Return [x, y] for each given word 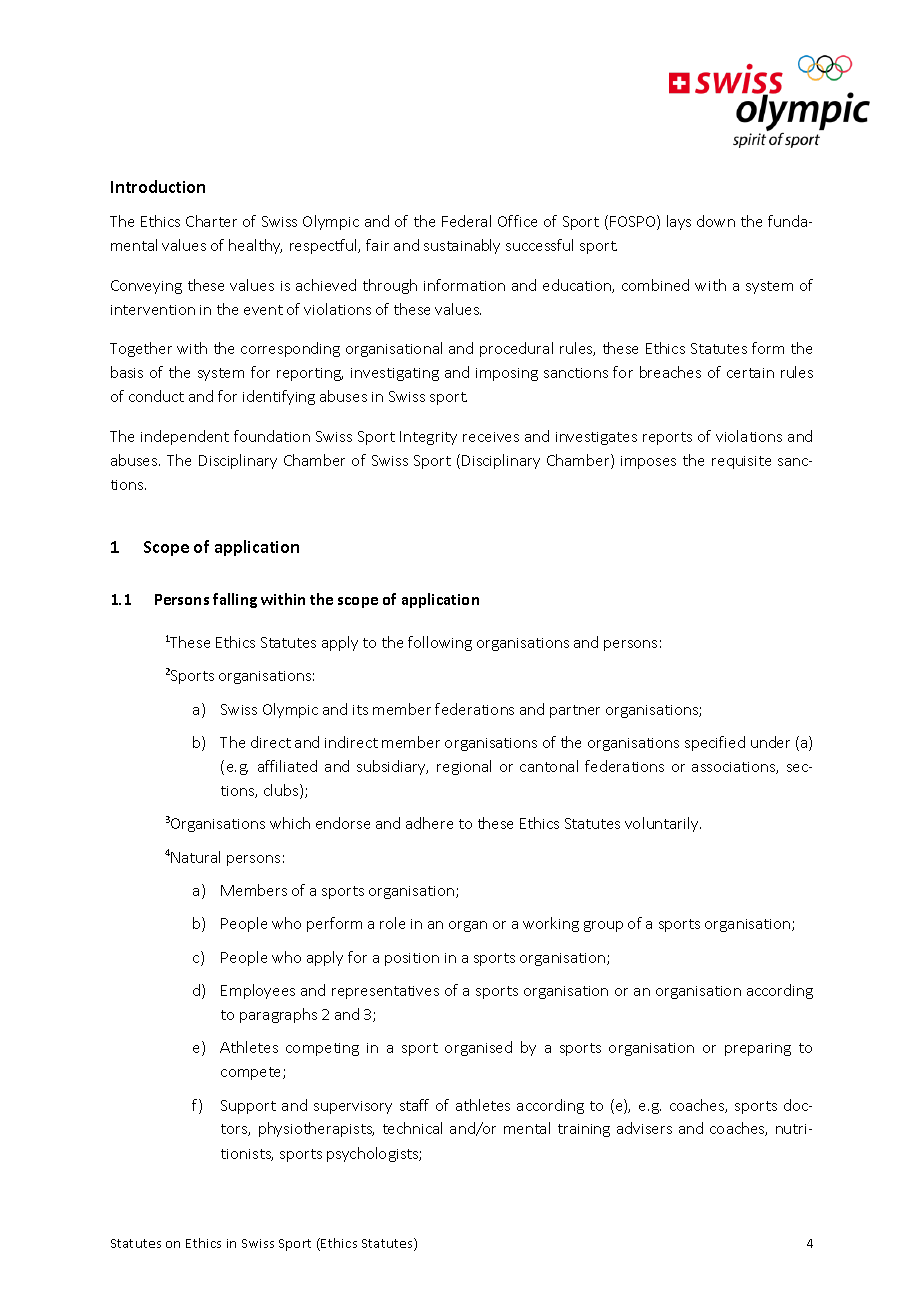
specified [715, 743]
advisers [644, 1128]
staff [414, 1105]
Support [248, 1107]
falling [235, 600]
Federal [466, 221]
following [440, 643]
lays [679, 222]
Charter [211, 221]
